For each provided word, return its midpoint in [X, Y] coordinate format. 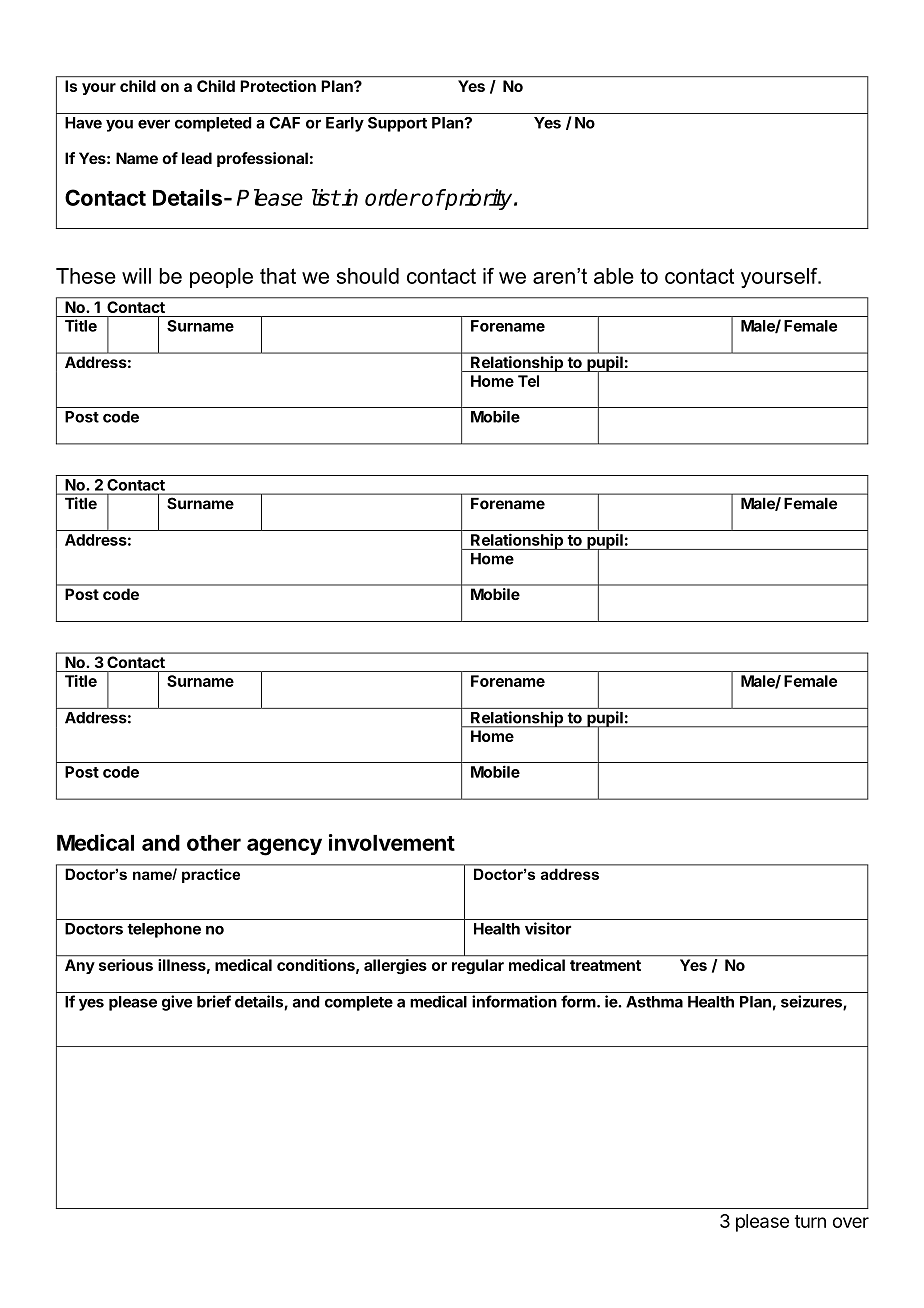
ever [154, 124]
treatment [605, 965]
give [177, 1003]
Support [397, 124]
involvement [392, 842]
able [614, 276]
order [392, 197]
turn [810, 1221]
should [368, 276]
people [221, 278]
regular [478, 966]
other [214, 843]
